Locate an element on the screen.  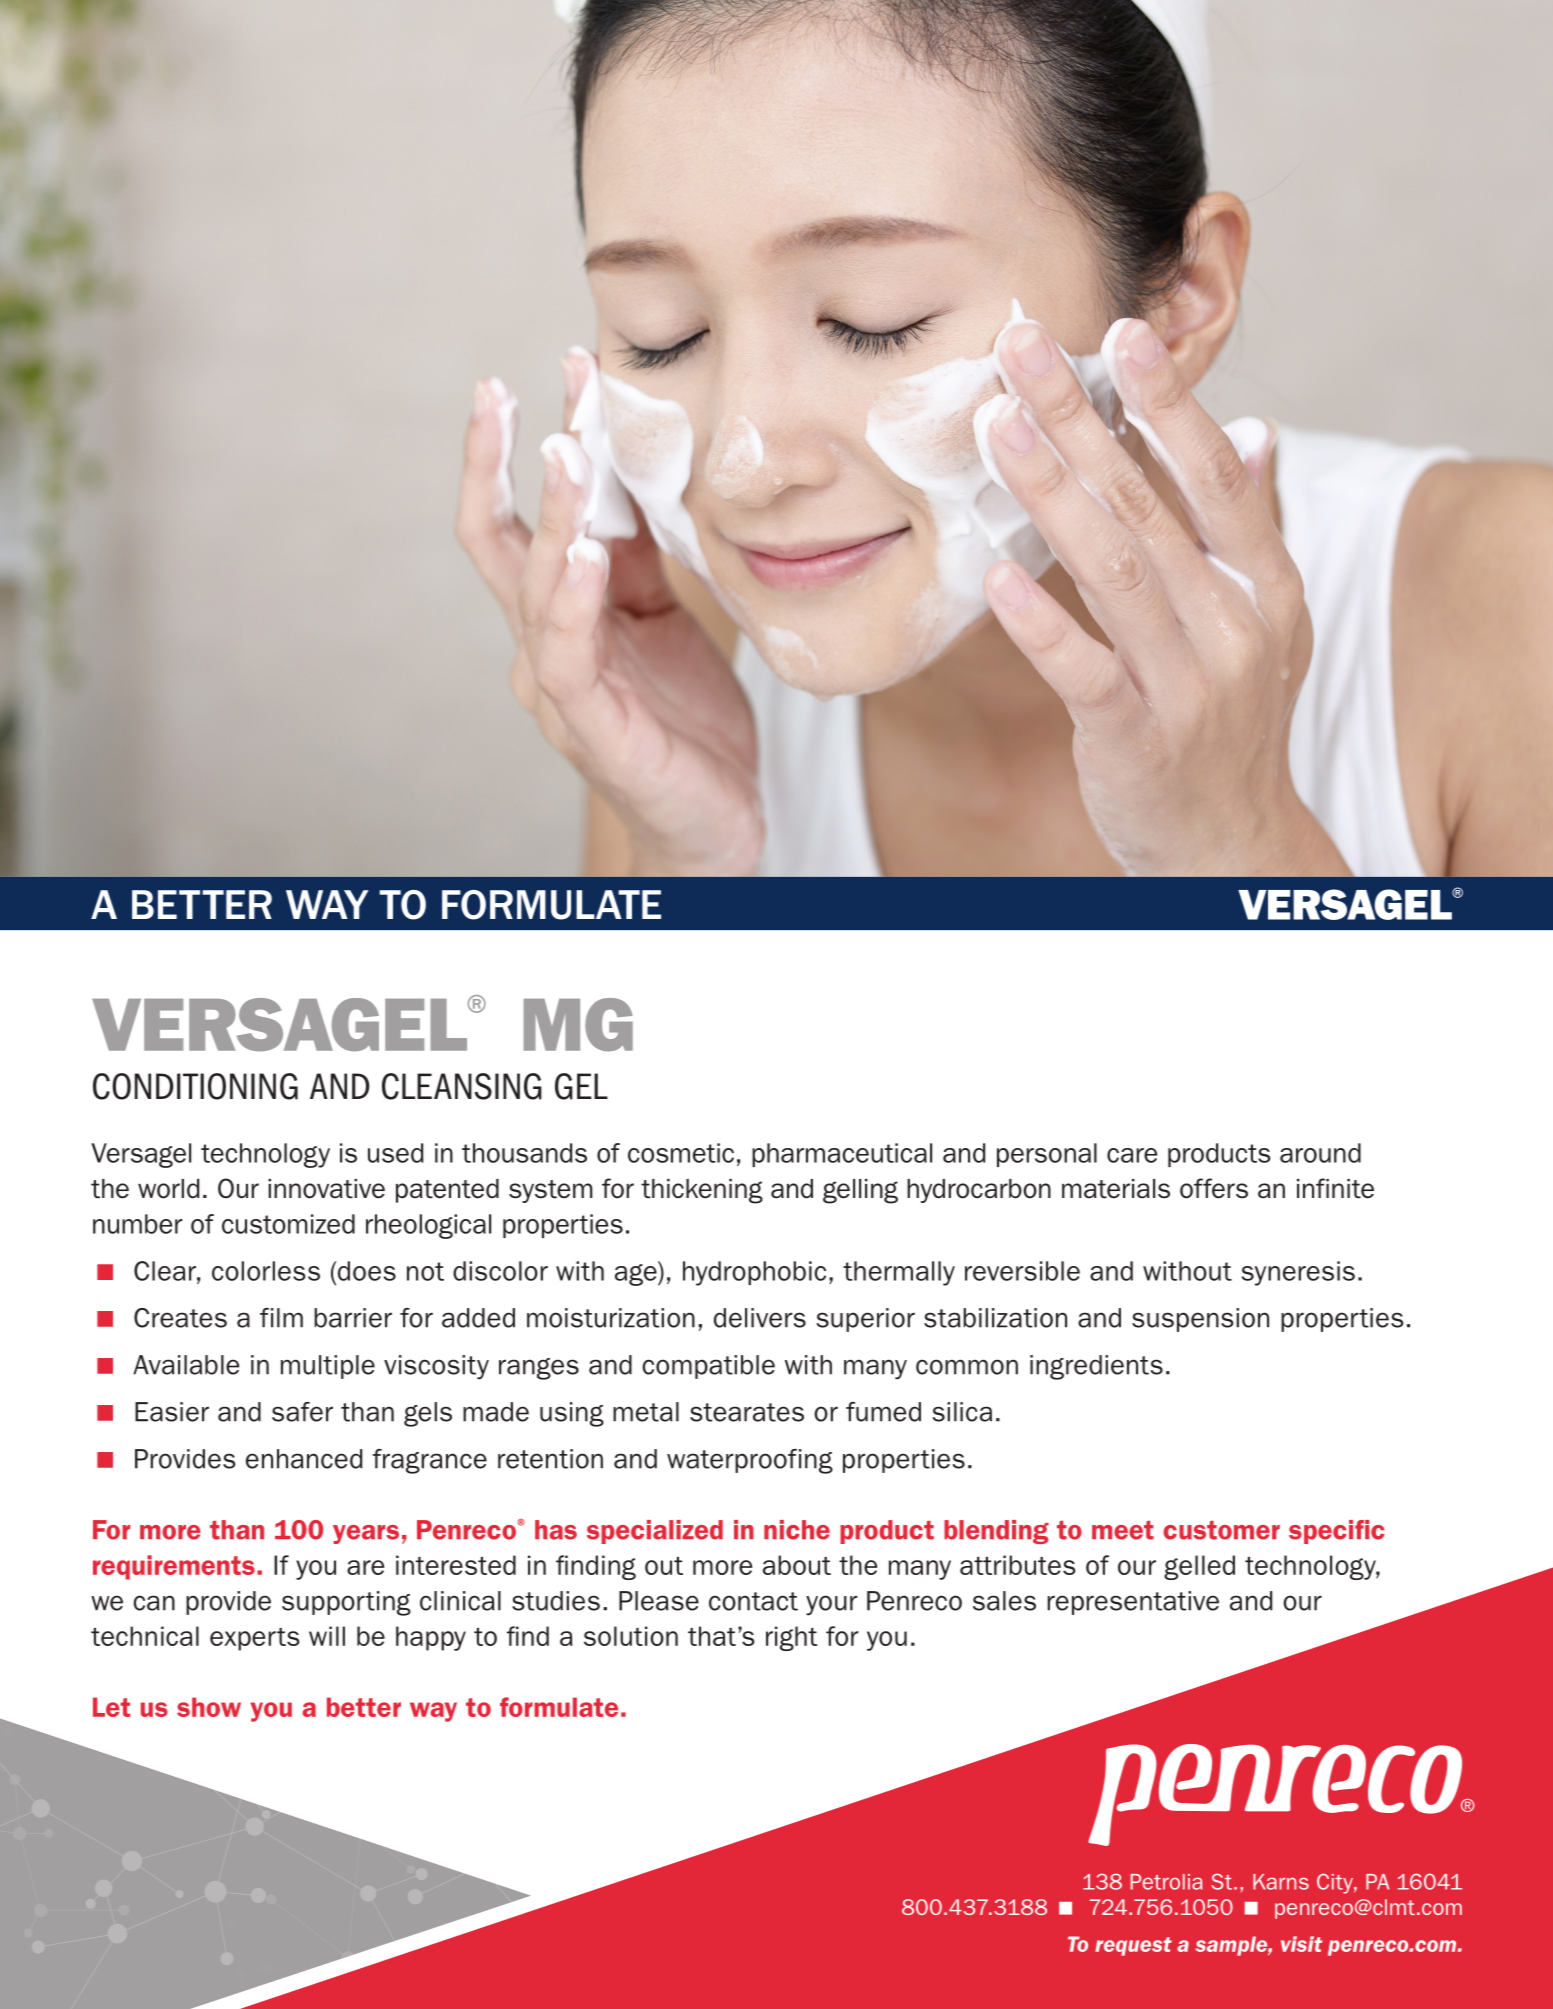
ingredients is located at coordinates (1096, 1367).
